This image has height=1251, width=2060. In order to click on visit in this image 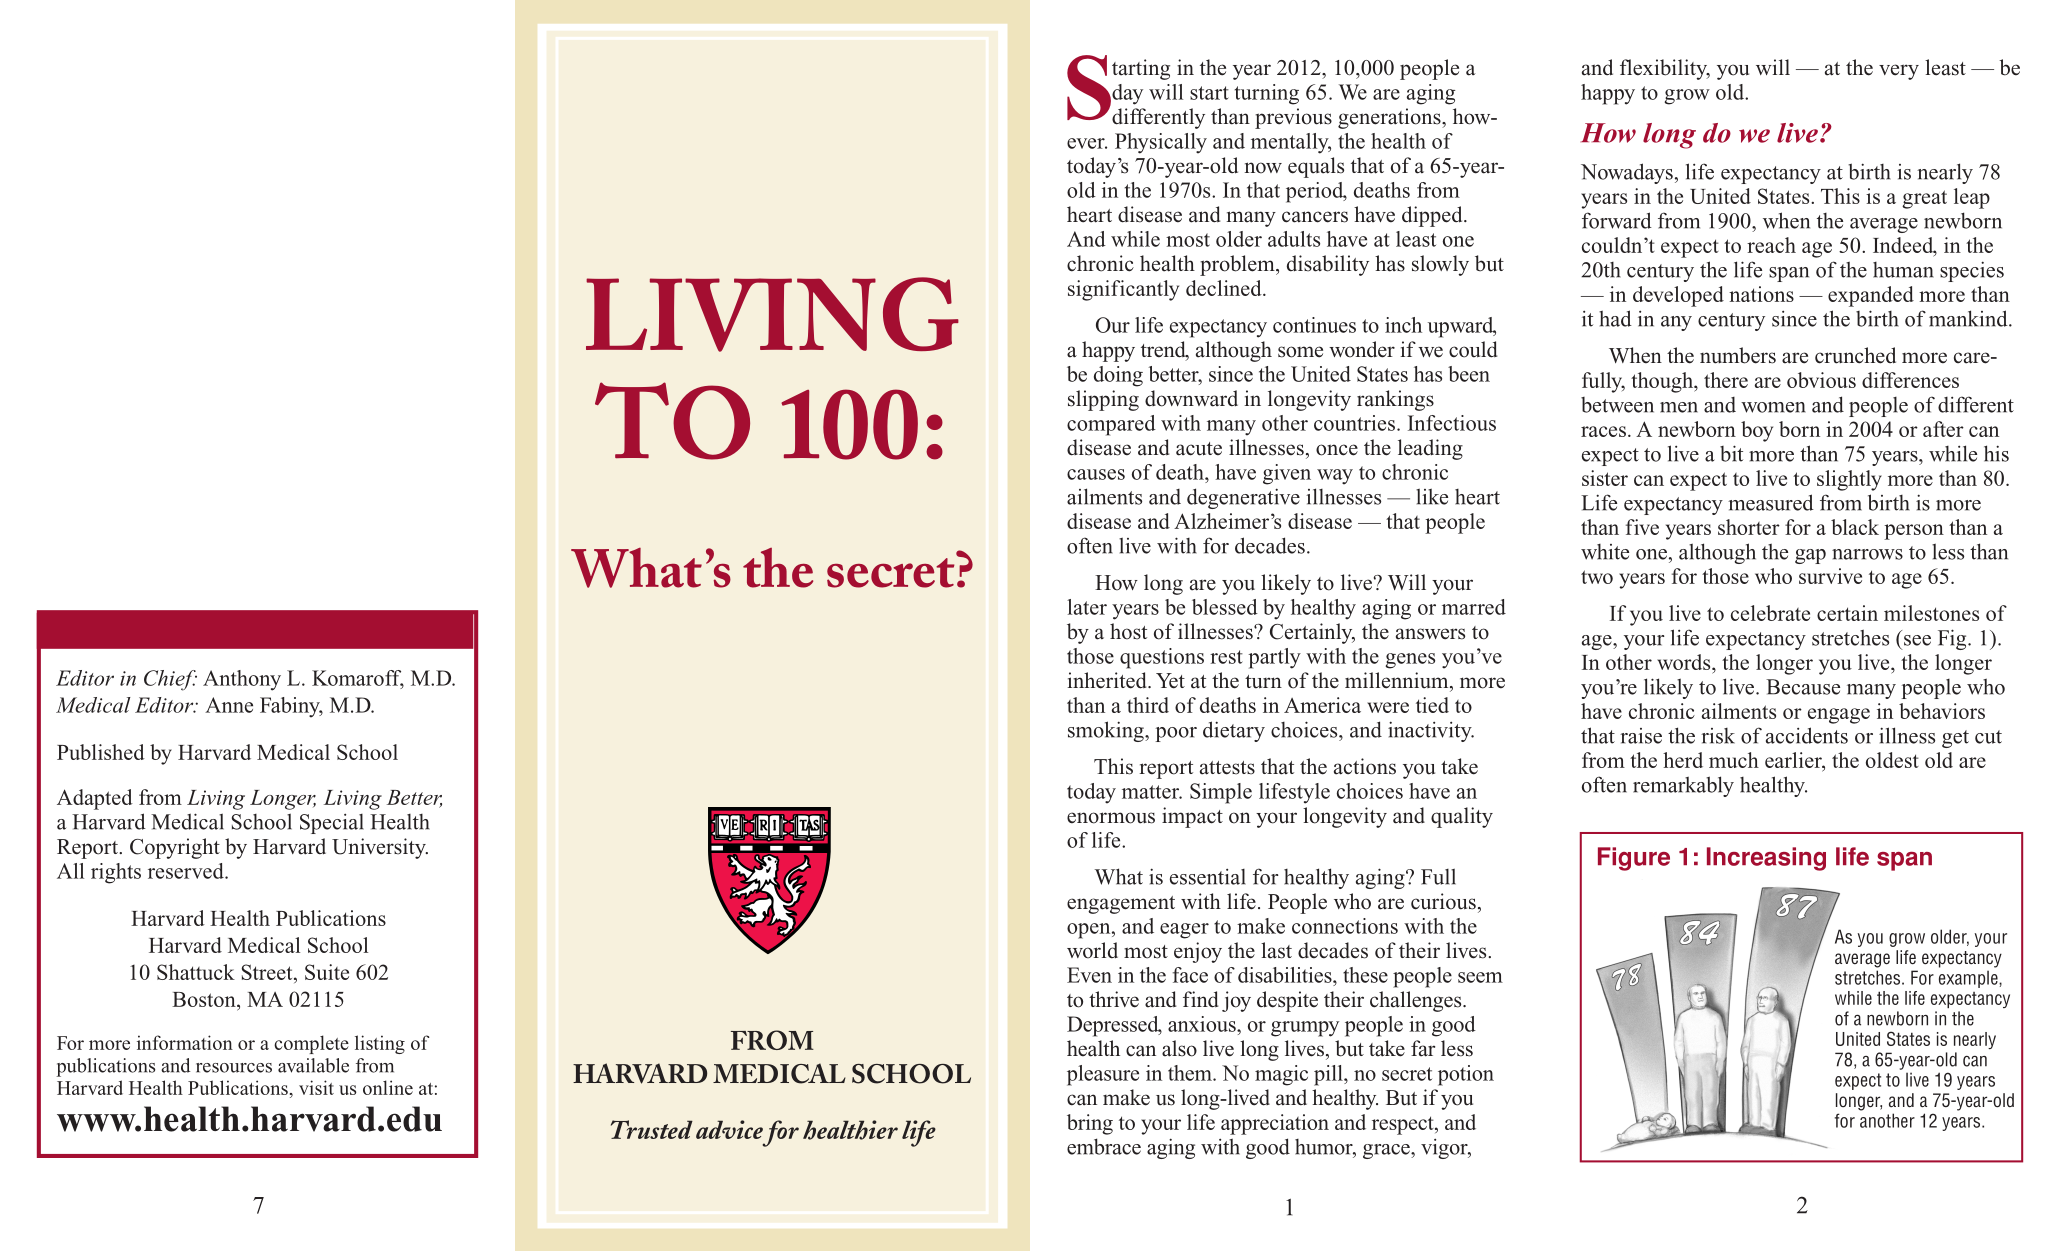, I will do `click(316, 1087)`.
